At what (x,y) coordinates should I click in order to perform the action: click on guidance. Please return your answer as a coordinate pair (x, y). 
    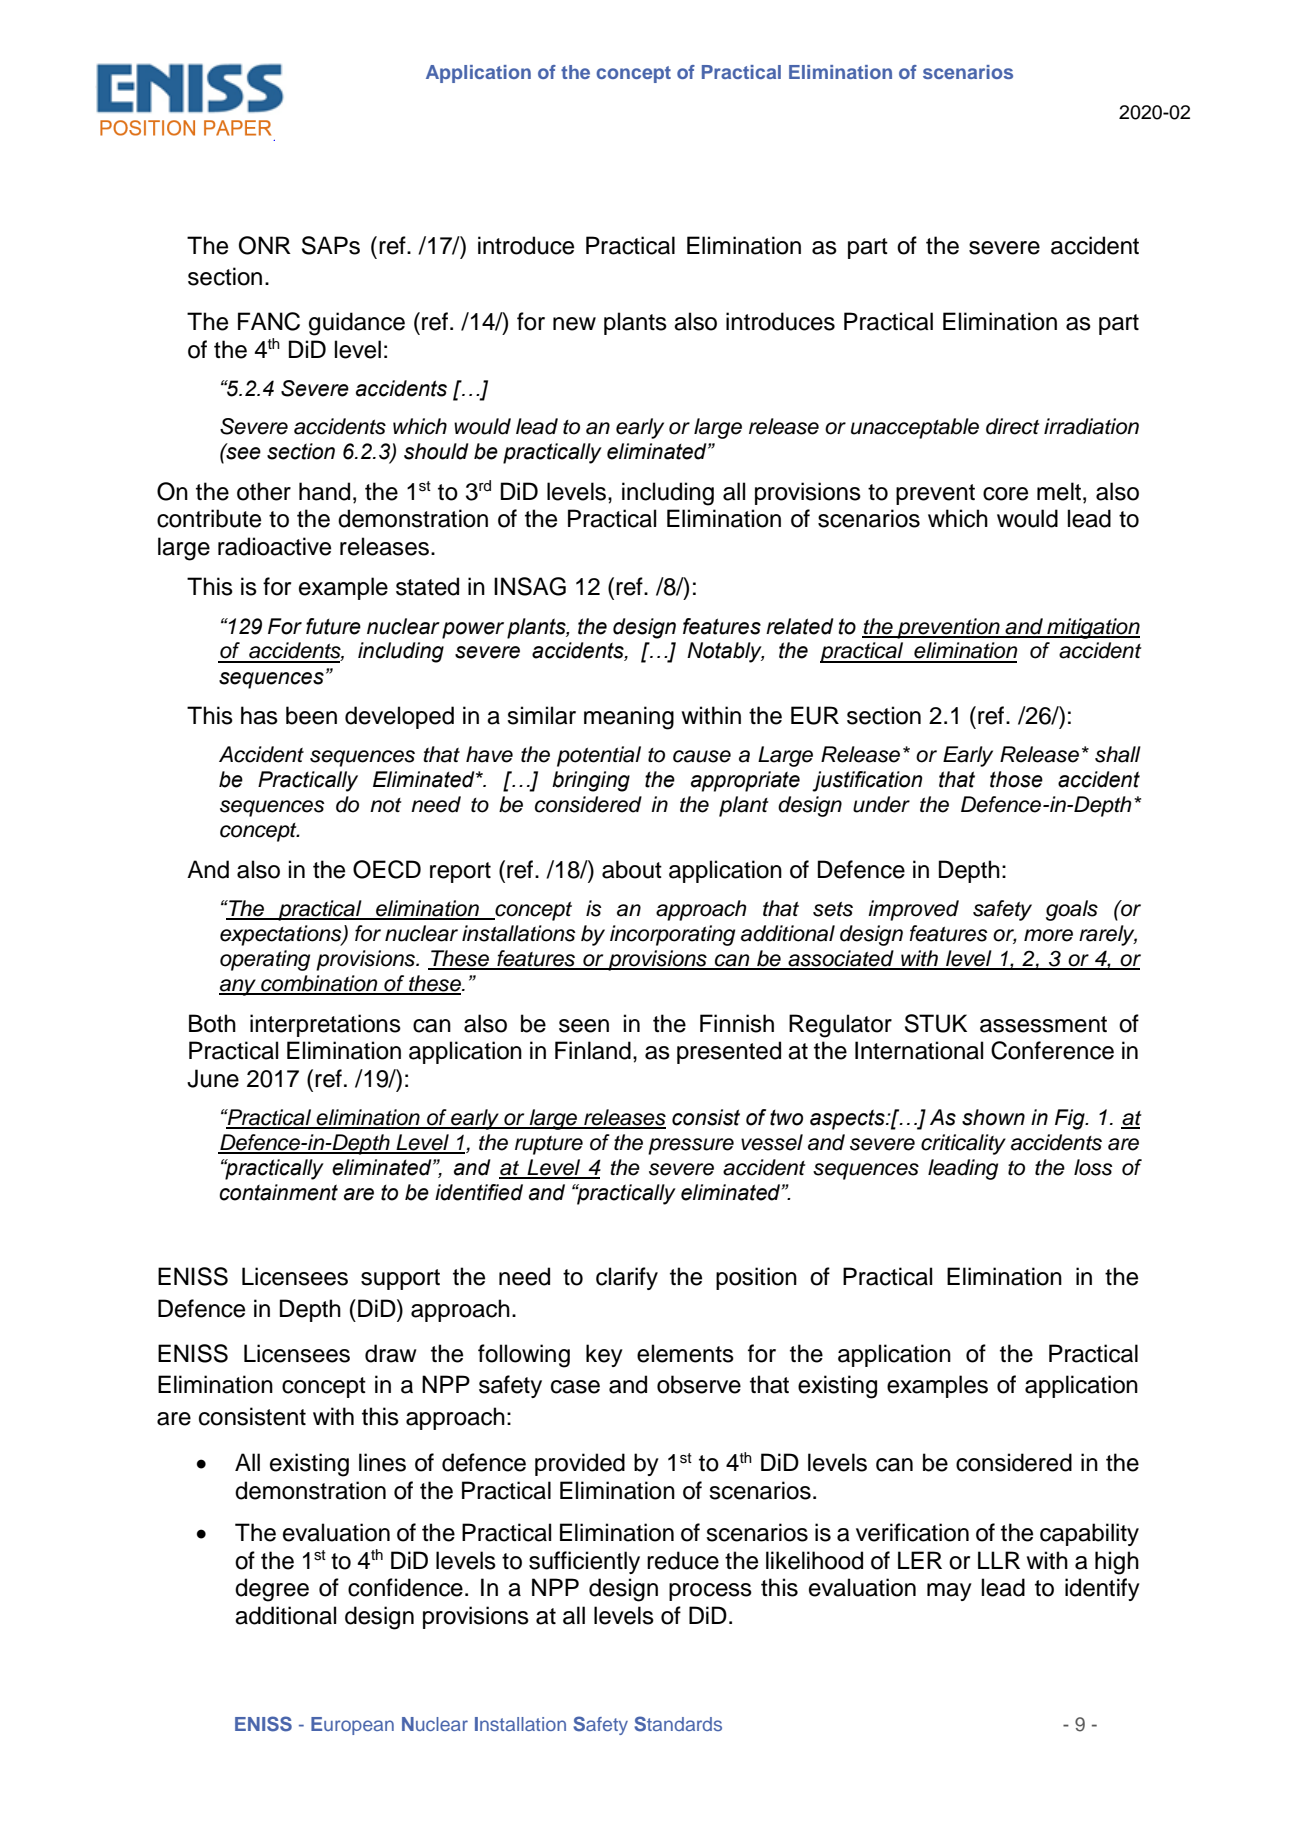
    Looking at the image, I should click on (357, 324).
